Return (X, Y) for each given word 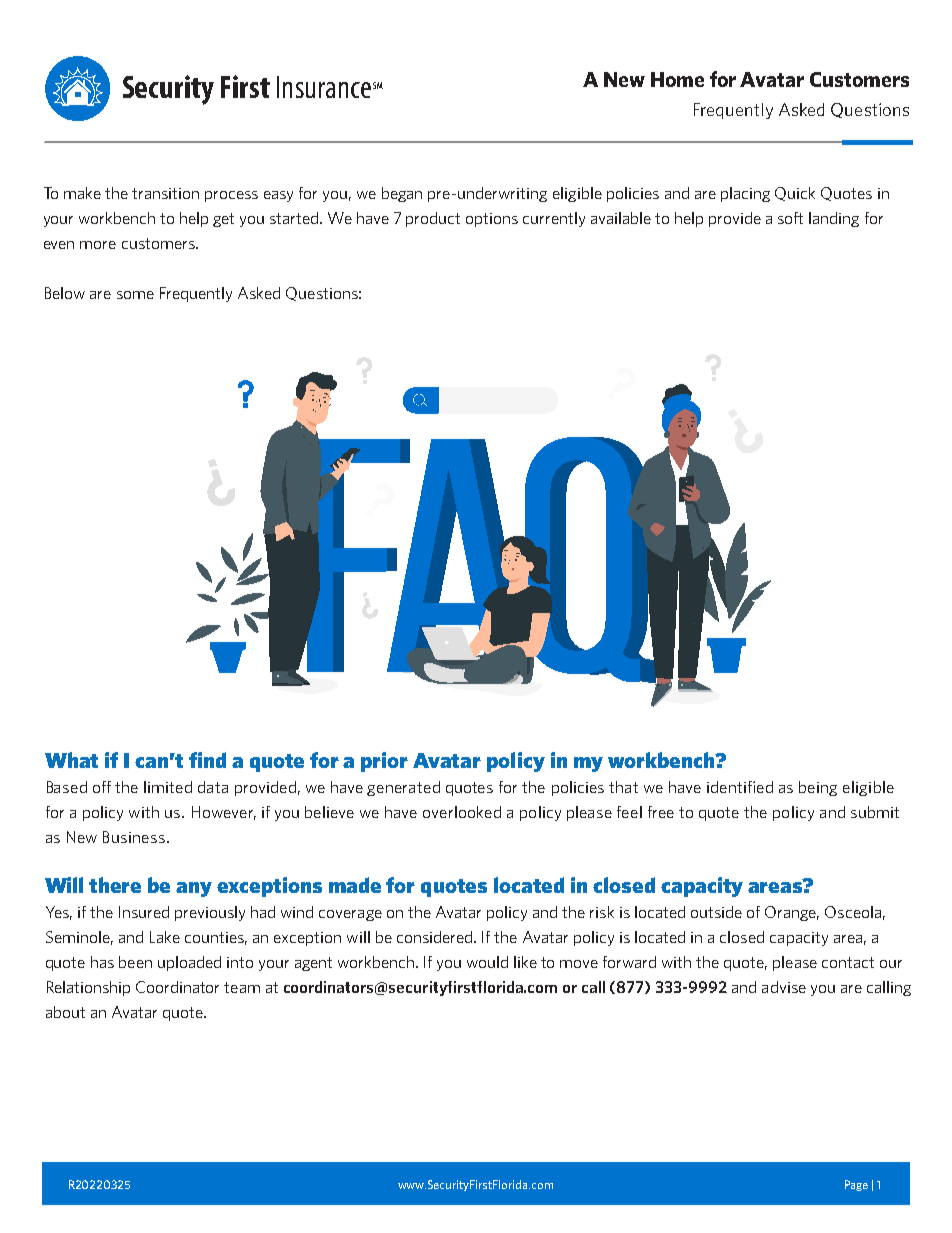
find (207, 760)
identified (740, 787)
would (487, 962)
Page (856, 1185)
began (402, 194)
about (65, 1012)
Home (677, 79)
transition (165, 193)
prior (384, 762)
